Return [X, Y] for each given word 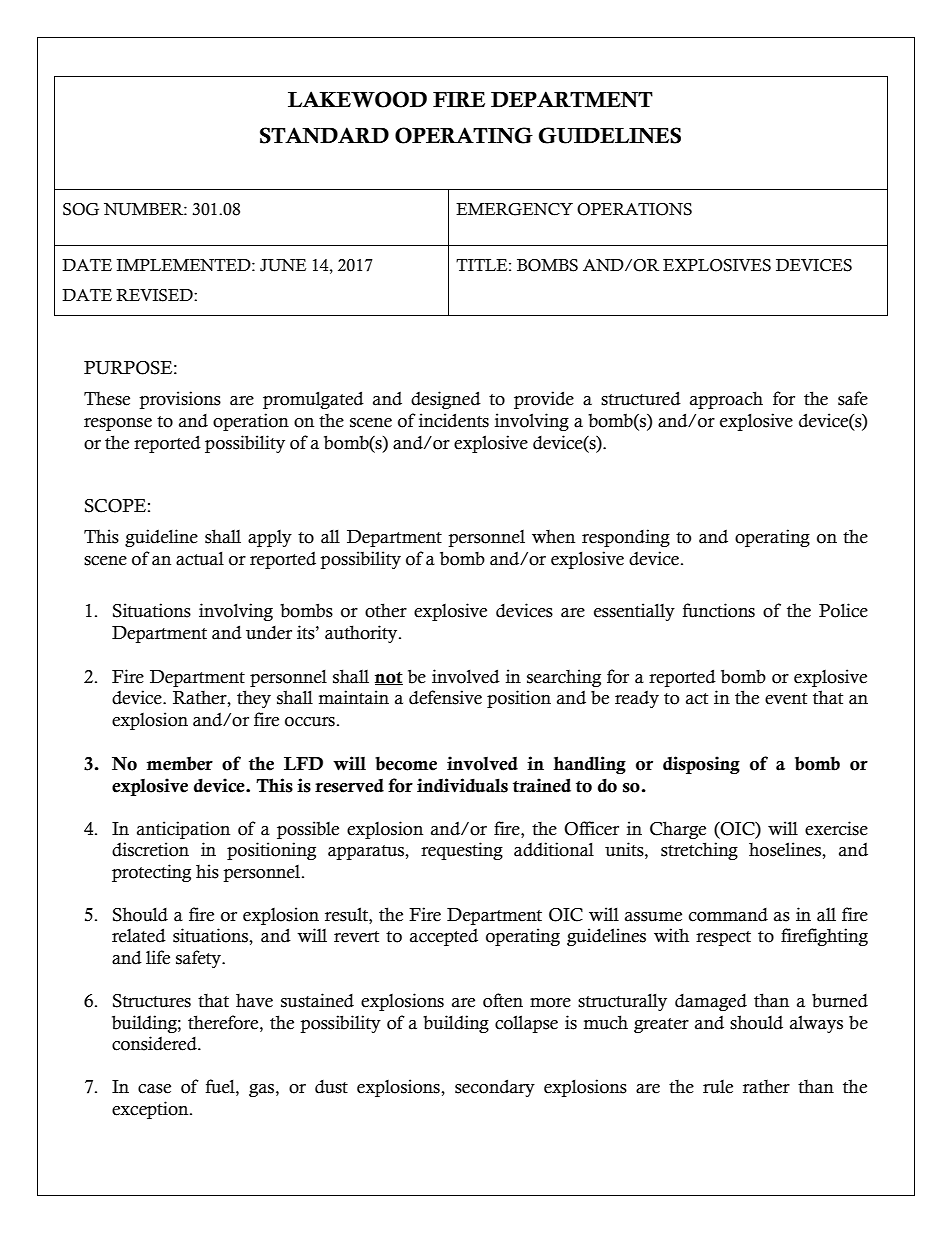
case [154, 1089]
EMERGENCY [514, 209]
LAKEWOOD [357, 99]
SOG [81, 209]
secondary [495, 1088]
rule [718, 1087]
